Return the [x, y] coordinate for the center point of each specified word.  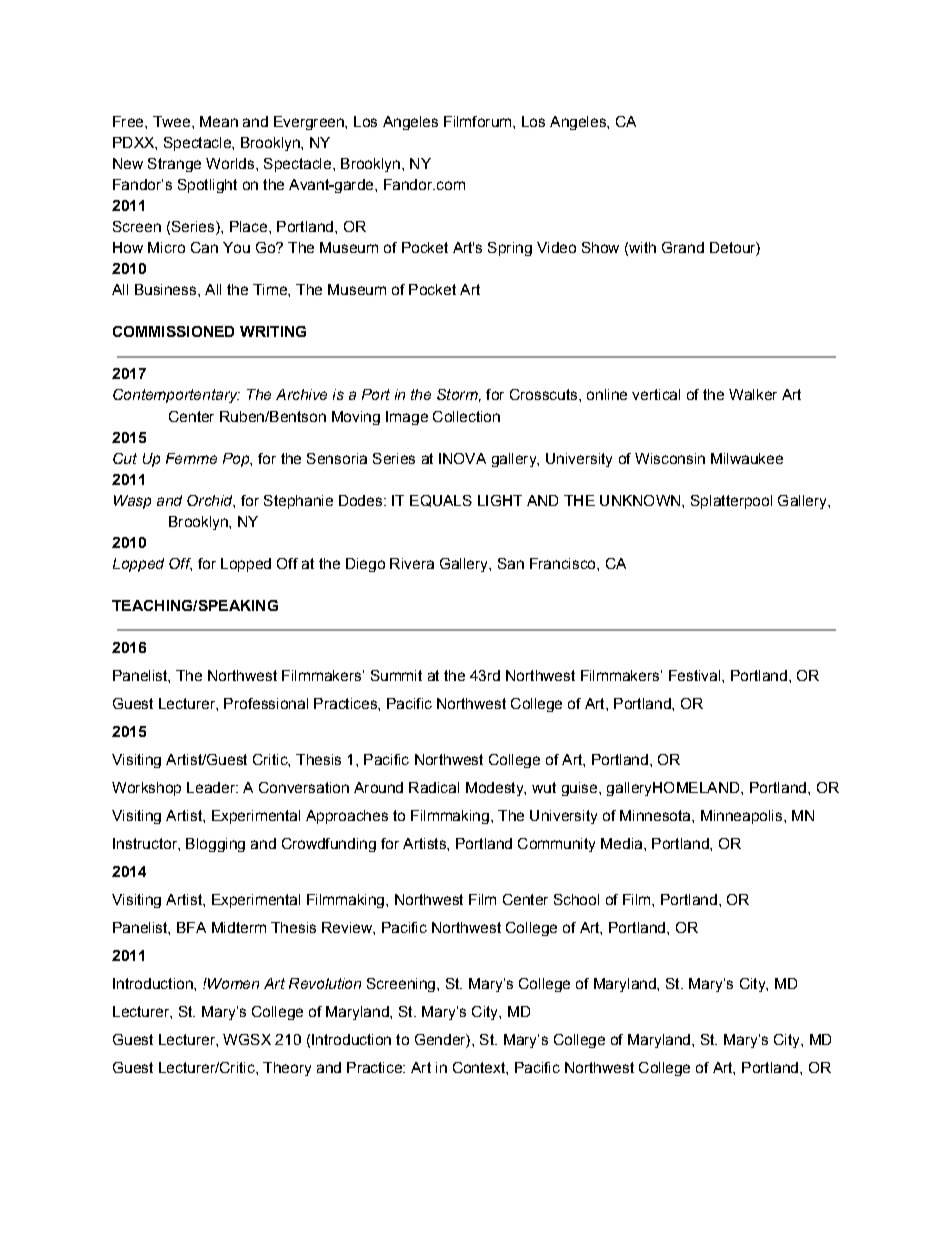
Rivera [412, 563]
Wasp [132, 502]
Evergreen [310, 123]
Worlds [230, 163]
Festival [696, 675]
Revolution [325, 983]
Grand [683, 247]
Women [232, 983]
